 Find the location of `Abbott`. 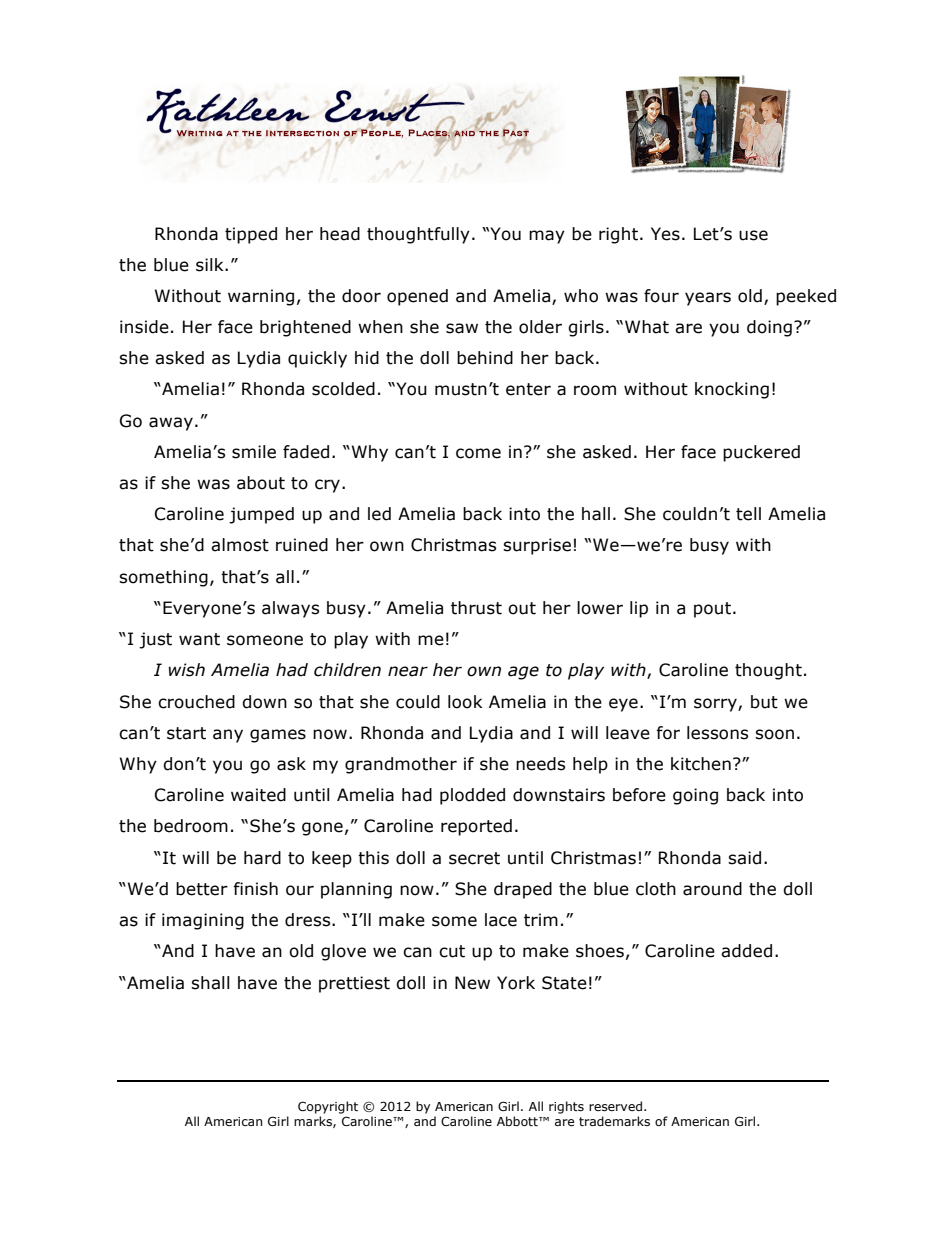

Abbott is located at coordinates (518, 1121).
